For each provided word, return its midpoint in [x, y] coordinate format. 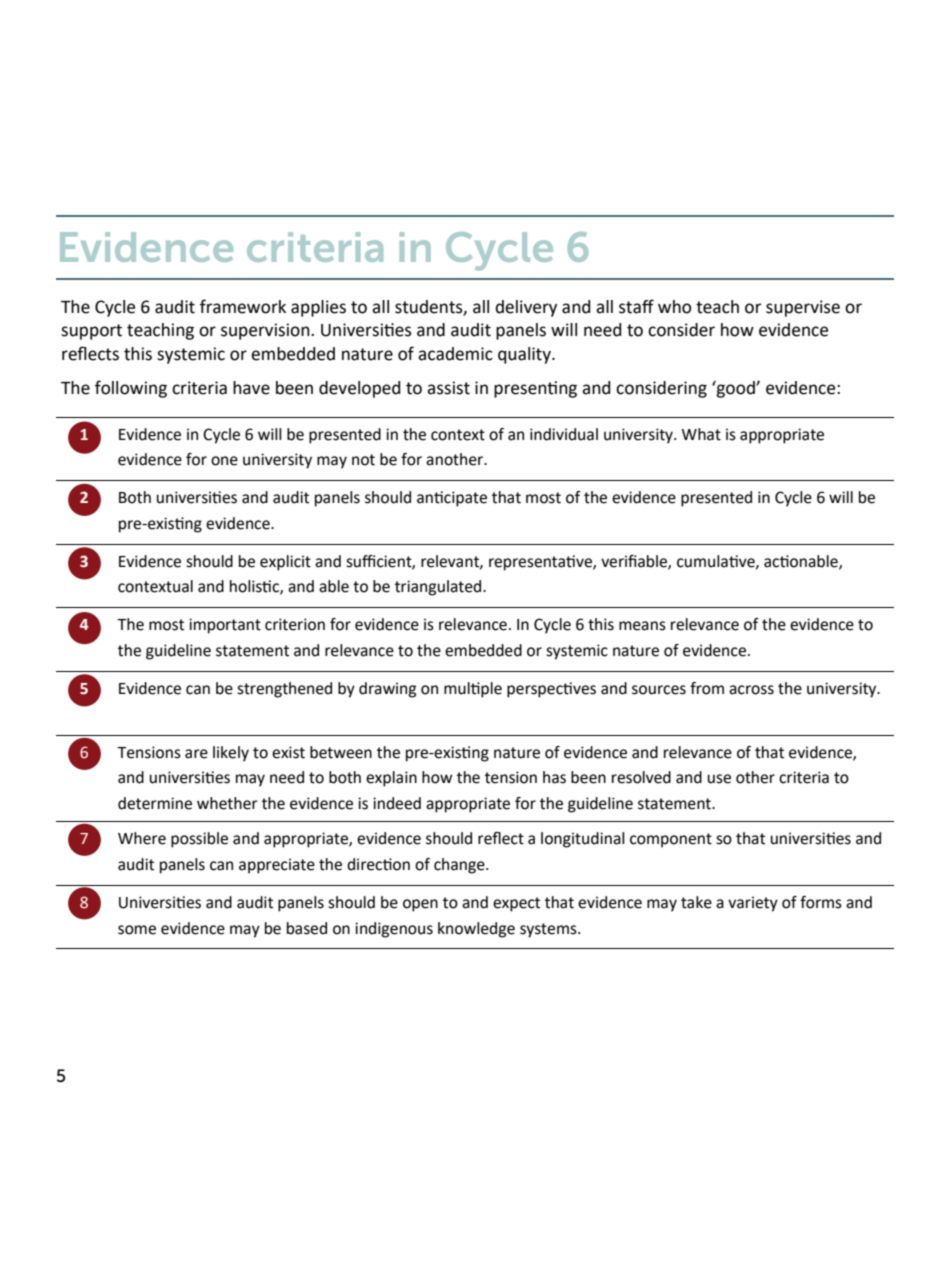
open [420, 905]
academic [455, 354]
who [674, 307]
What [701, 434]
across [751, 690]
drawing [388, 690]
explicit [285, 563]
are [196, 754]
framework [243, 306]
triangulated [439, 588]
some [137, 930]
